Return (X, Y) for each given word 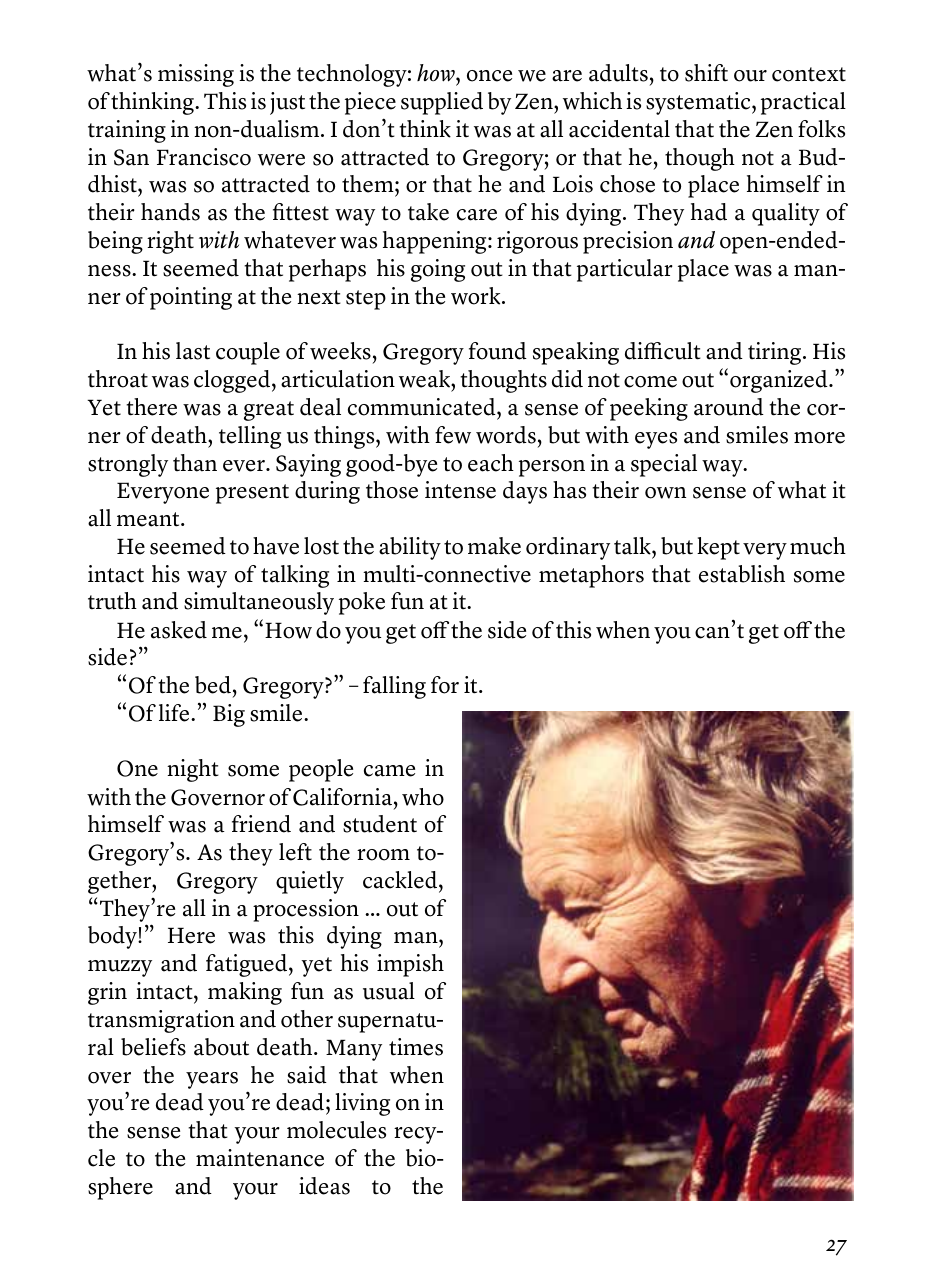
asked (179, 630)
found (498, 351)
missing (196, 75)
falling (394, 687)
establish (742, 574)
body (113, 937)
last (193, 351)
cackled (401, 880)
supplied (442, 103)
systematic (699, 103)
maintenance (260, 1158)
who (423, 797)
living (362, 1104)
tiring (776, 353)
